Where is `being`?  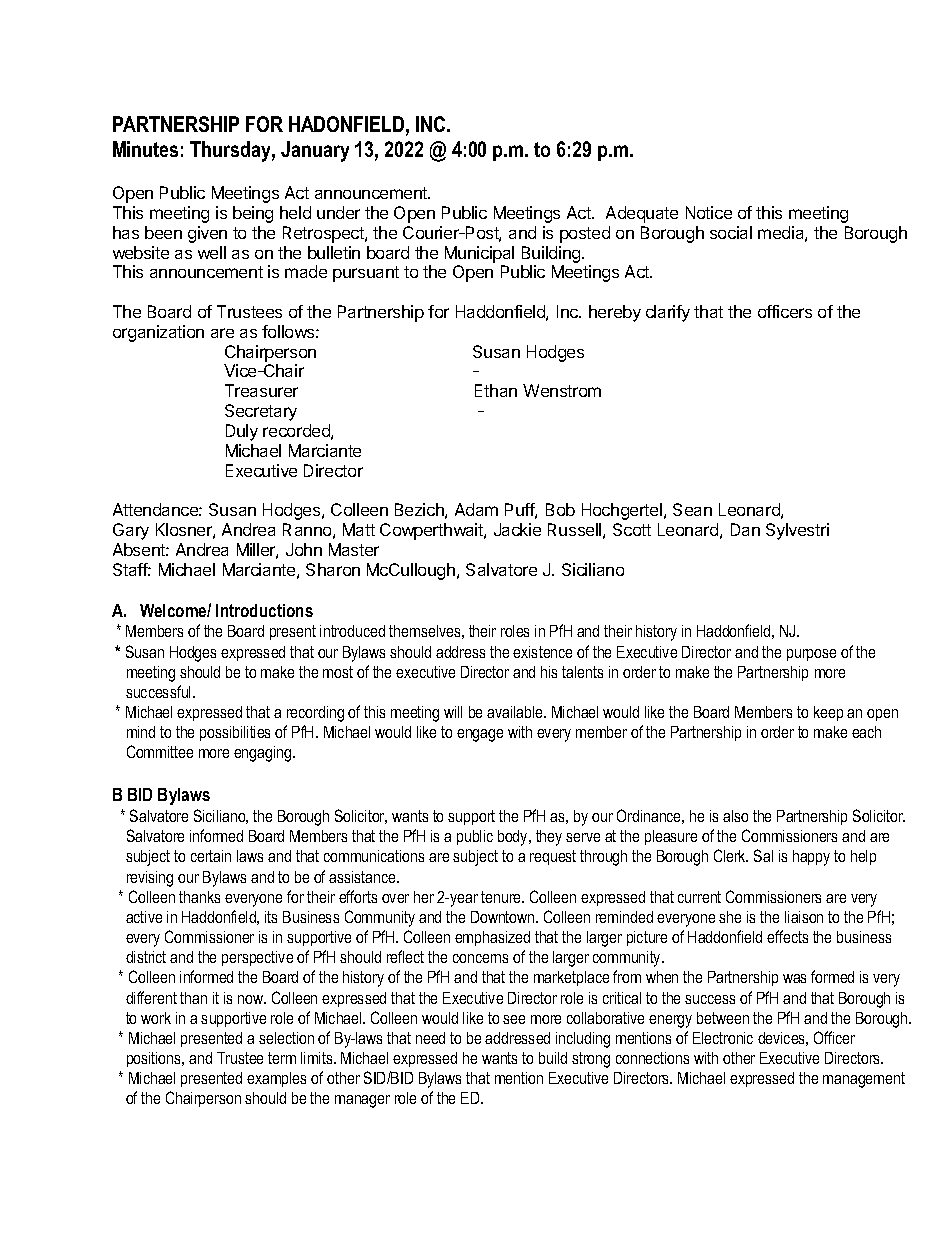 being is located at coordinates (253, 214).
